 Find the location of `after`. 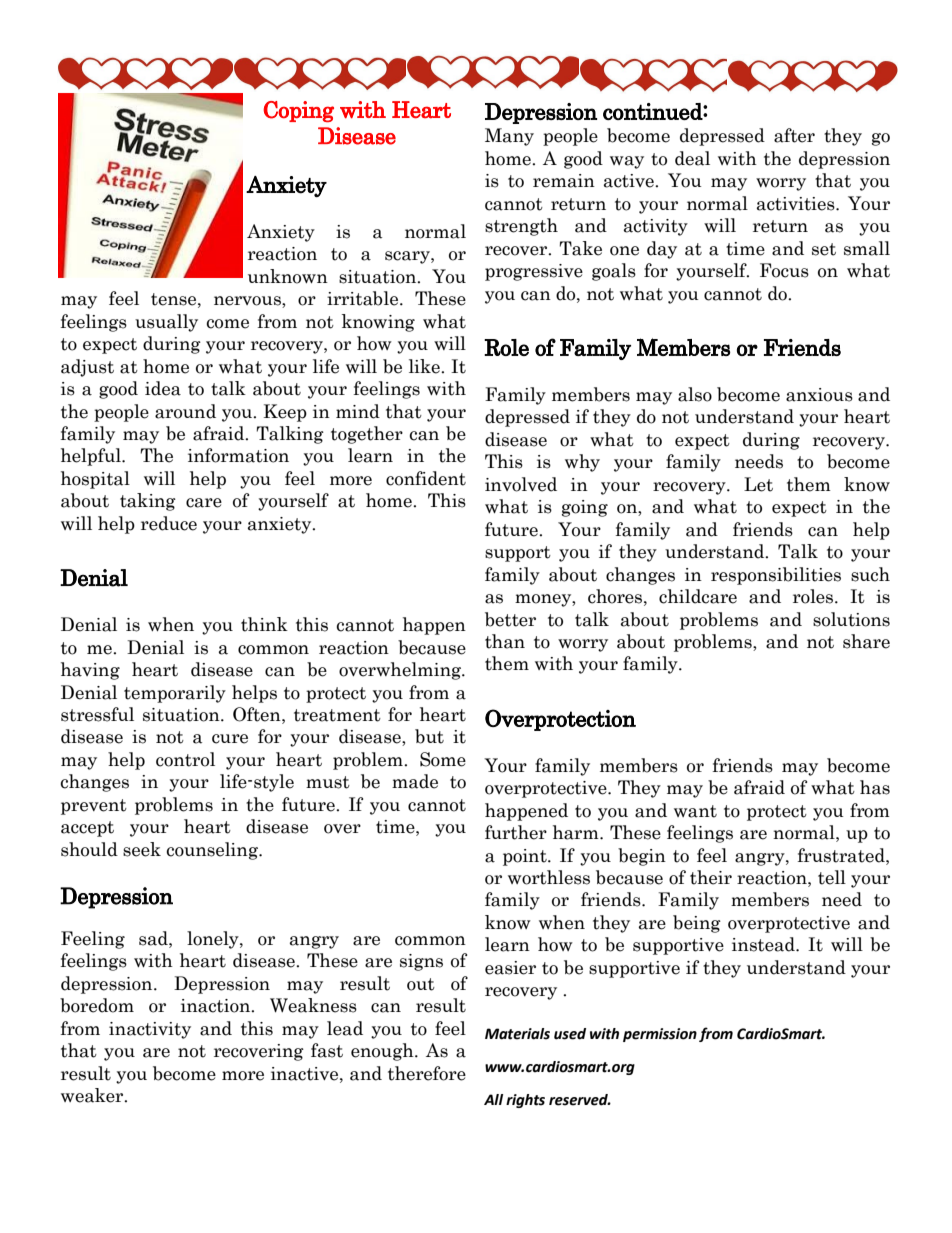

after is located at coordinates (794, 135).
